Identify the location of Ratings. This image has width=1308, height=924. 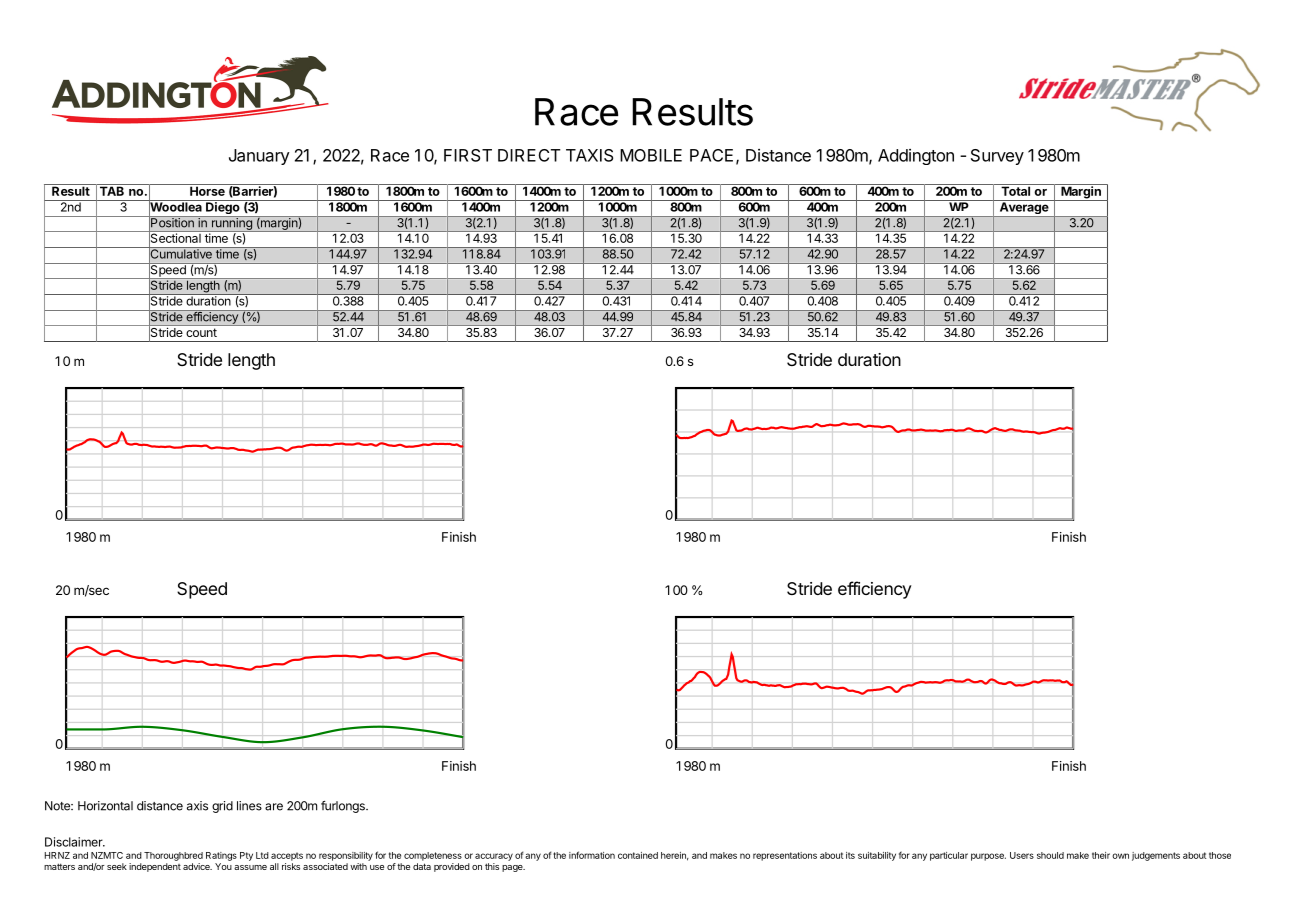
(221, 856).
